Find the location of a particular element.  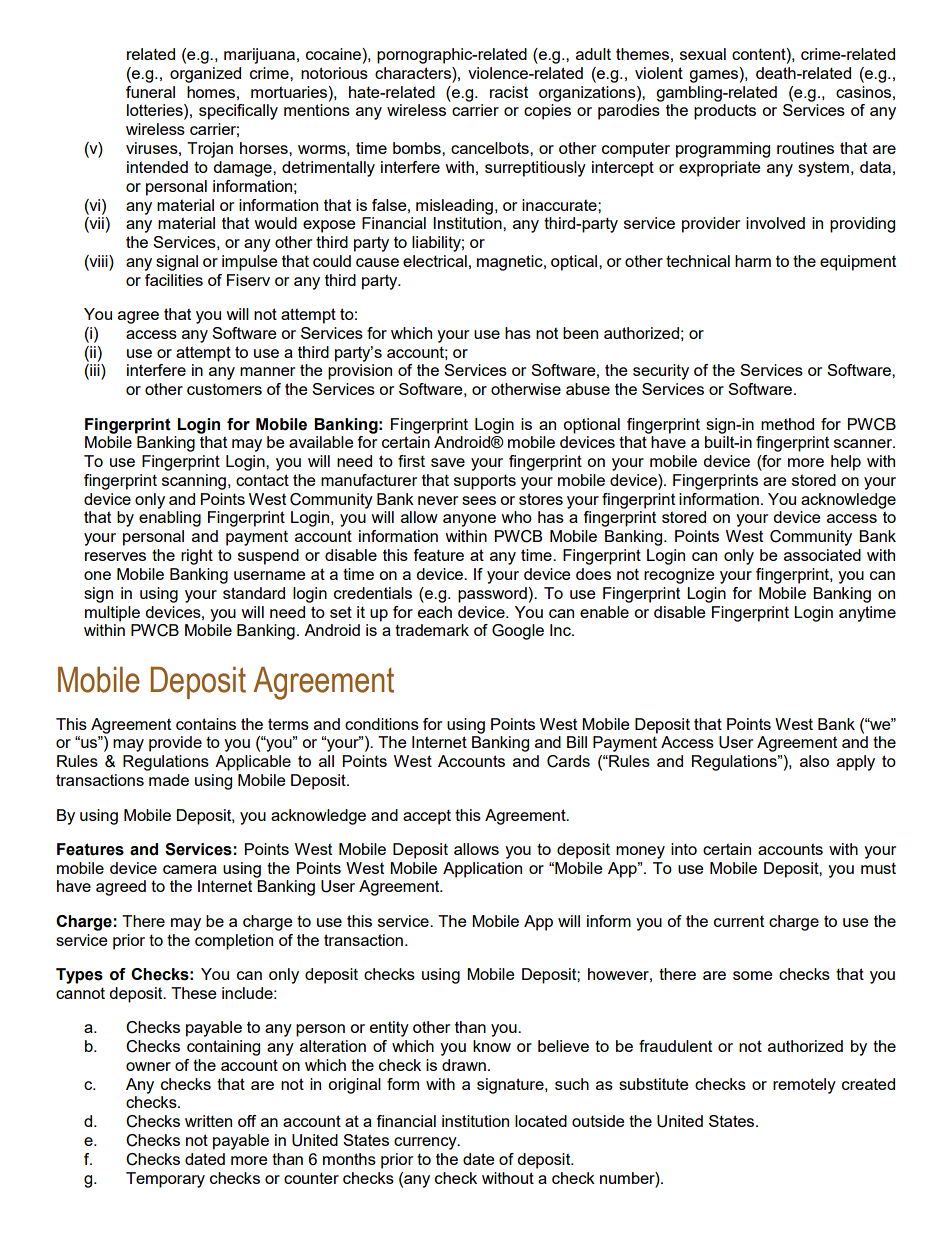

currency is located at coordinates (426, 1143).
